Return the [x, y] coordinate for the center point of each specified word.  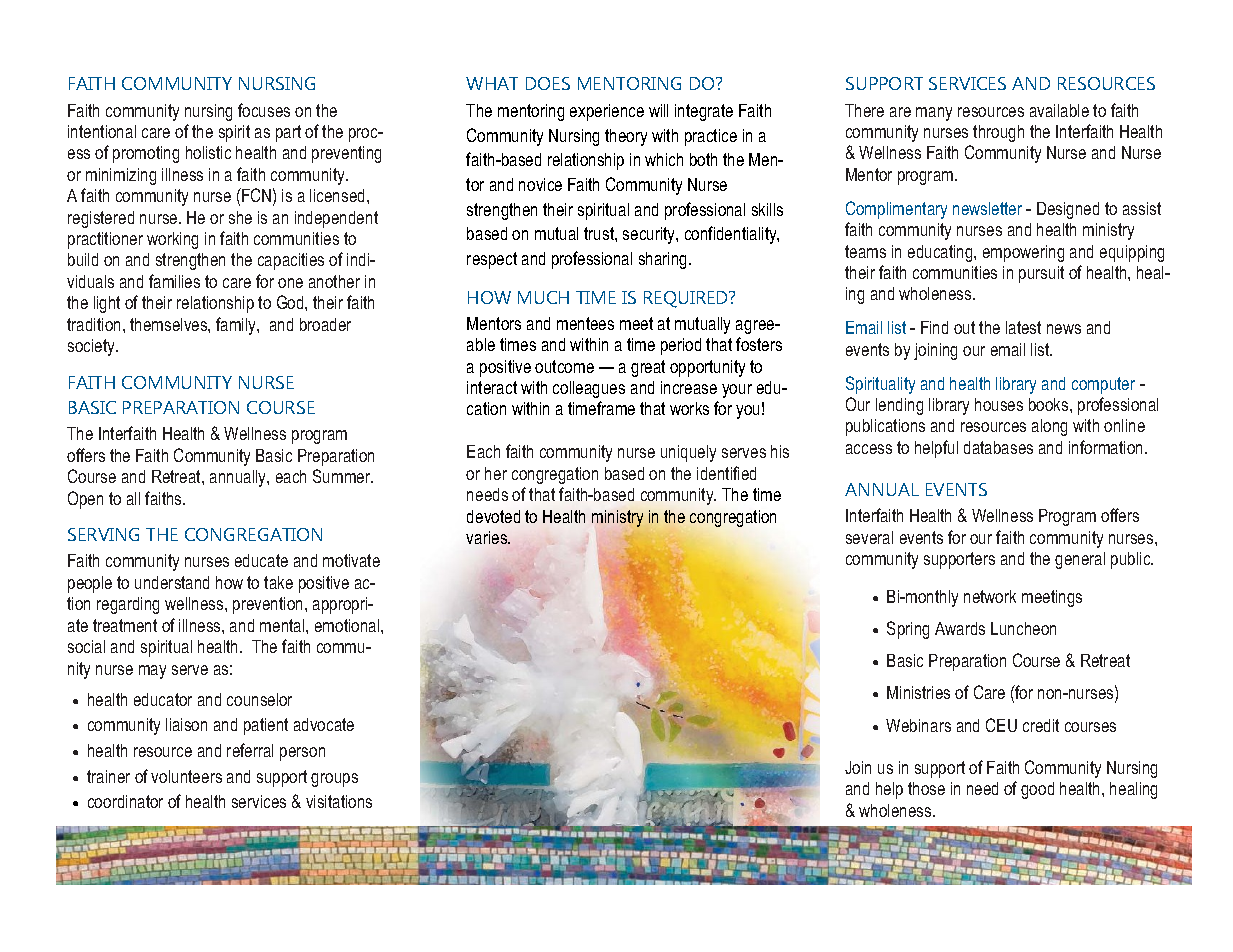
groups [334, 780]
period [681, 346]
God [291, 302]
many [934, 114]
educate [261, 560]
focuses [264, 110]
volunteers [186, 776]
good [1037, 790]
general [1080, 560]
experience [607, 112]
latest [1023, 327]
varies [488, 537]
